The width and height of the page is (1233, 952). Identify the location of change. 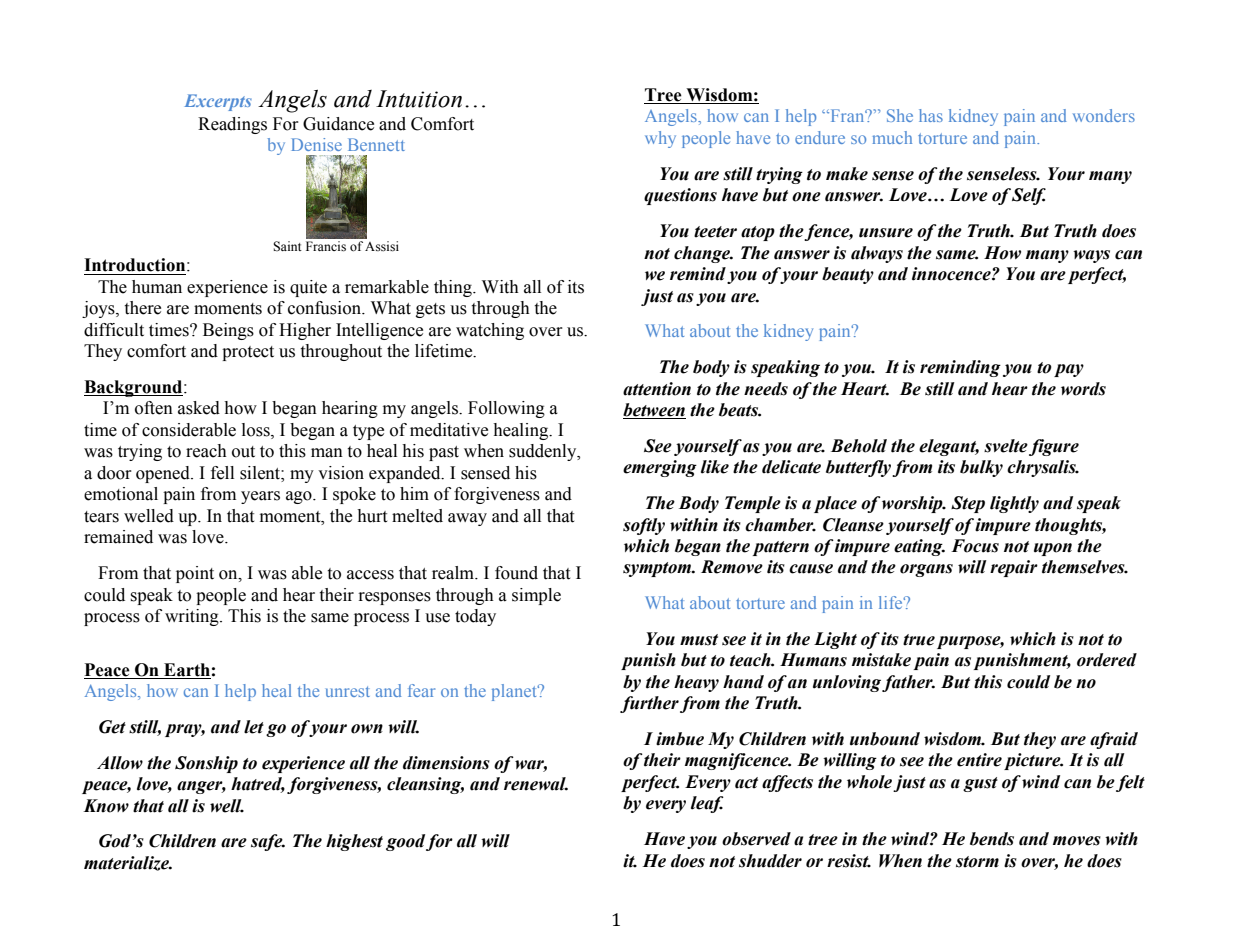
(703, 254).
